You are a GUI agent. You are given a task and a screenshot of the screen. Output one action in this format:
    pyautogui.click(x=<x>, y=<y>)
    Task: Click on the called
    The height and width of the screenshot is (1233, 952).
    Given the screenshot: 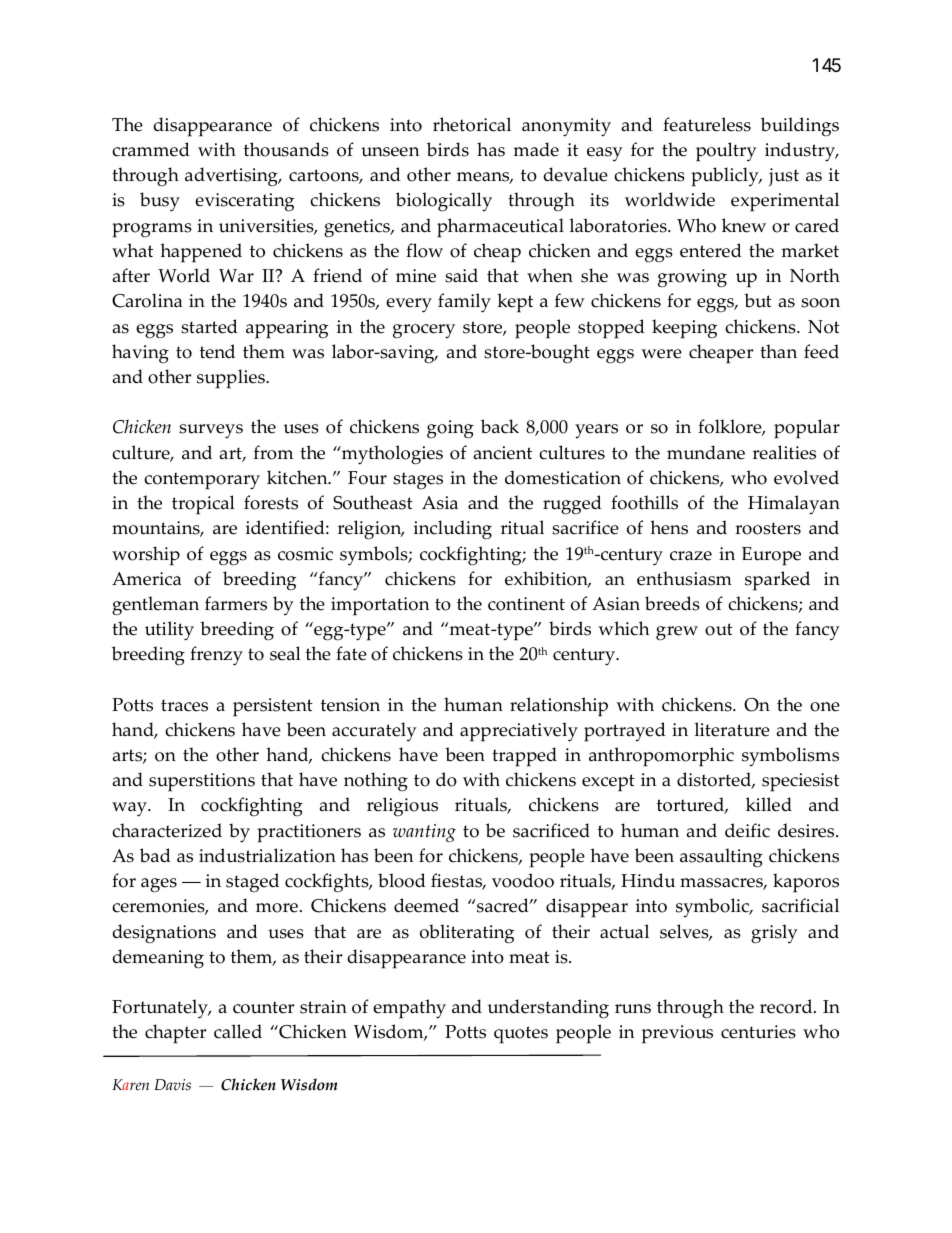 What is the action you would take?
    pyautogui.click(x=238, y=1031)
